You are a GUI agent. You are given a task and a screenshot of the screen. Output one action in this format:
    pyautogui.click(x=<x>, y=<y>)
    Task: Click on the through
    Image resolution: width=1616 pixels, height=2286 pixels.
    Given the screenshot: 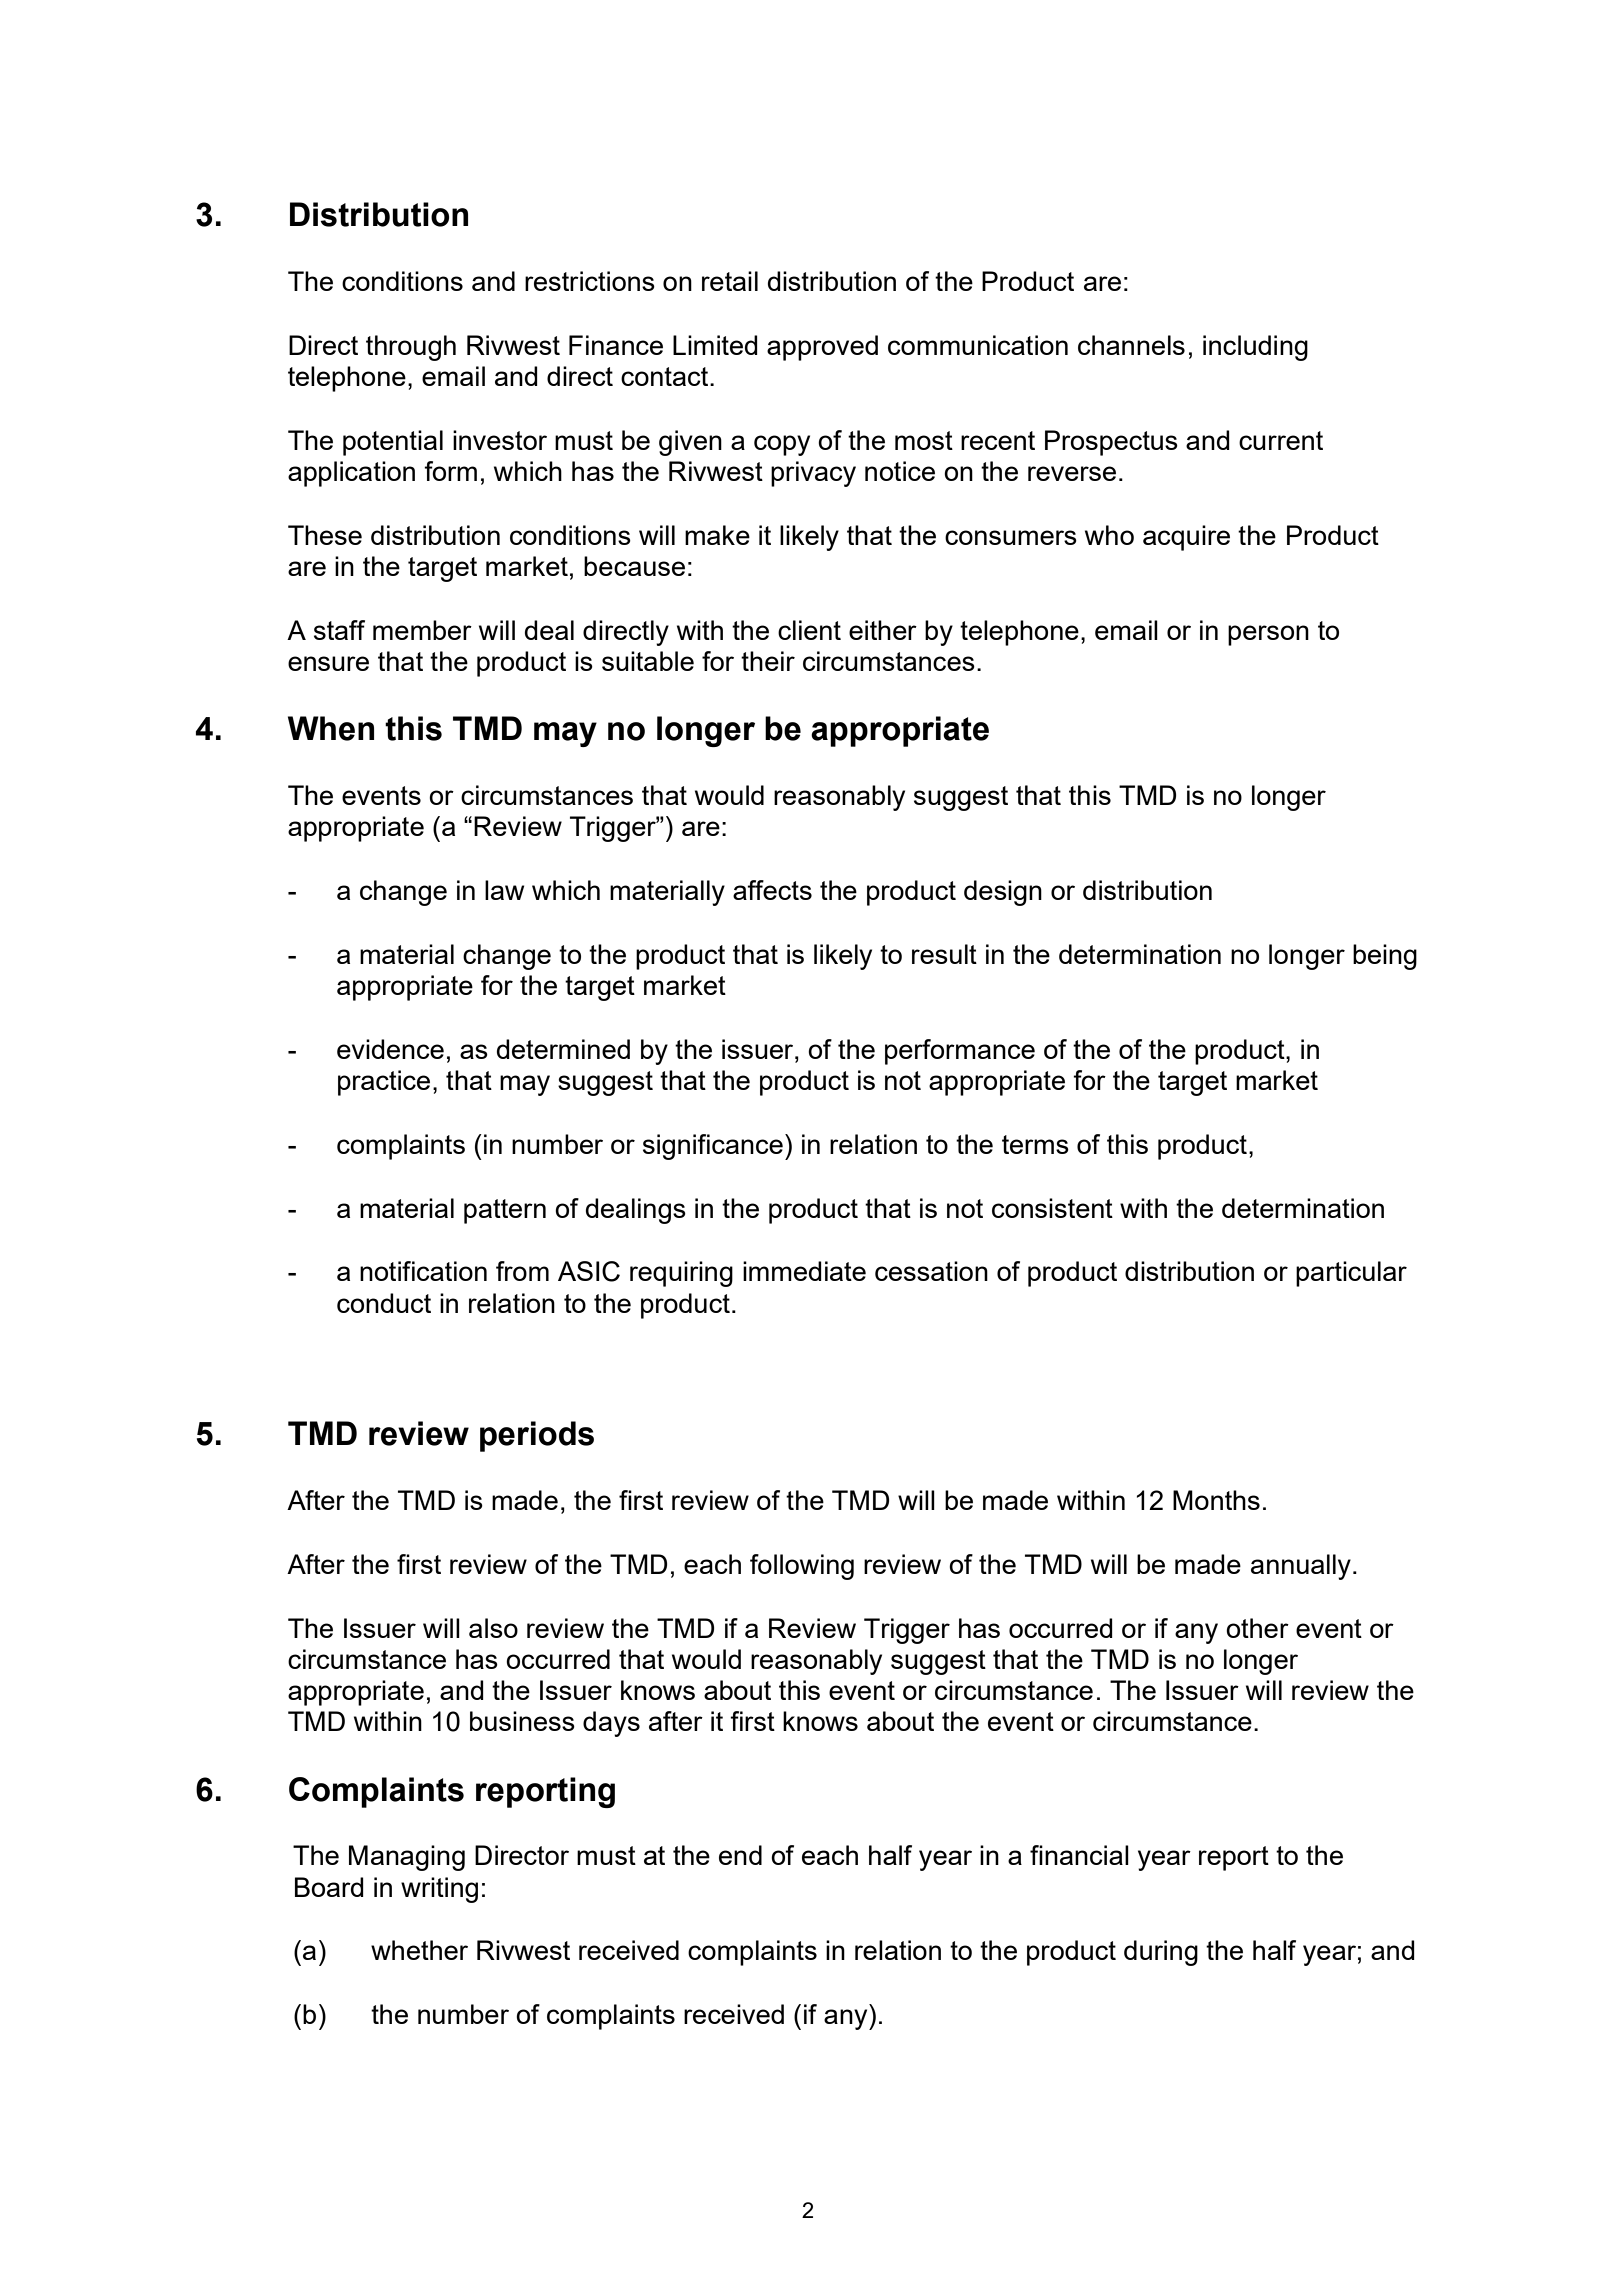 What is the action you would take?
    pyautogui.click(x=411, y=348)
